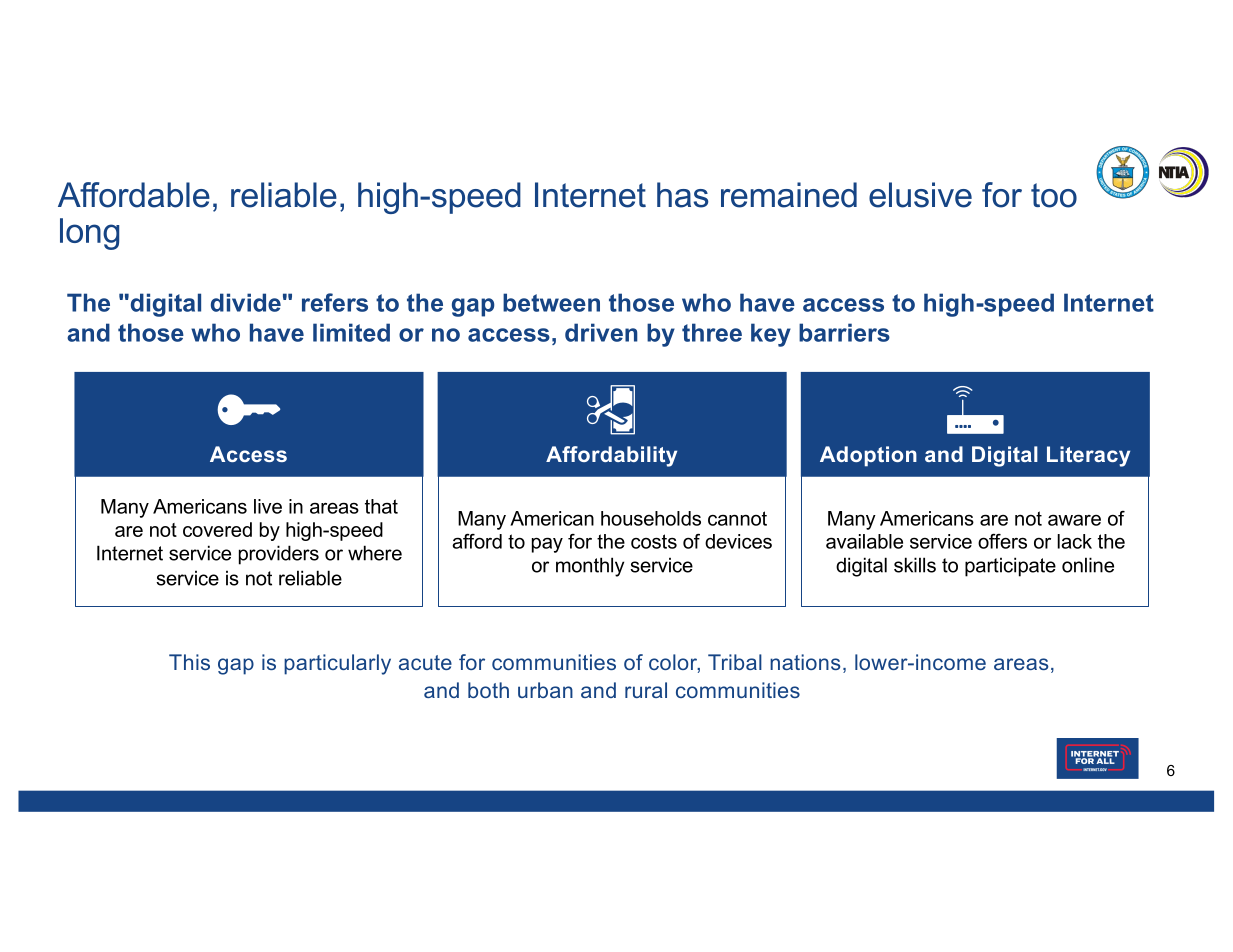  What do you see at coordinates (89, 234) in the page?
I see `long` at bounding box center [89, 234].
